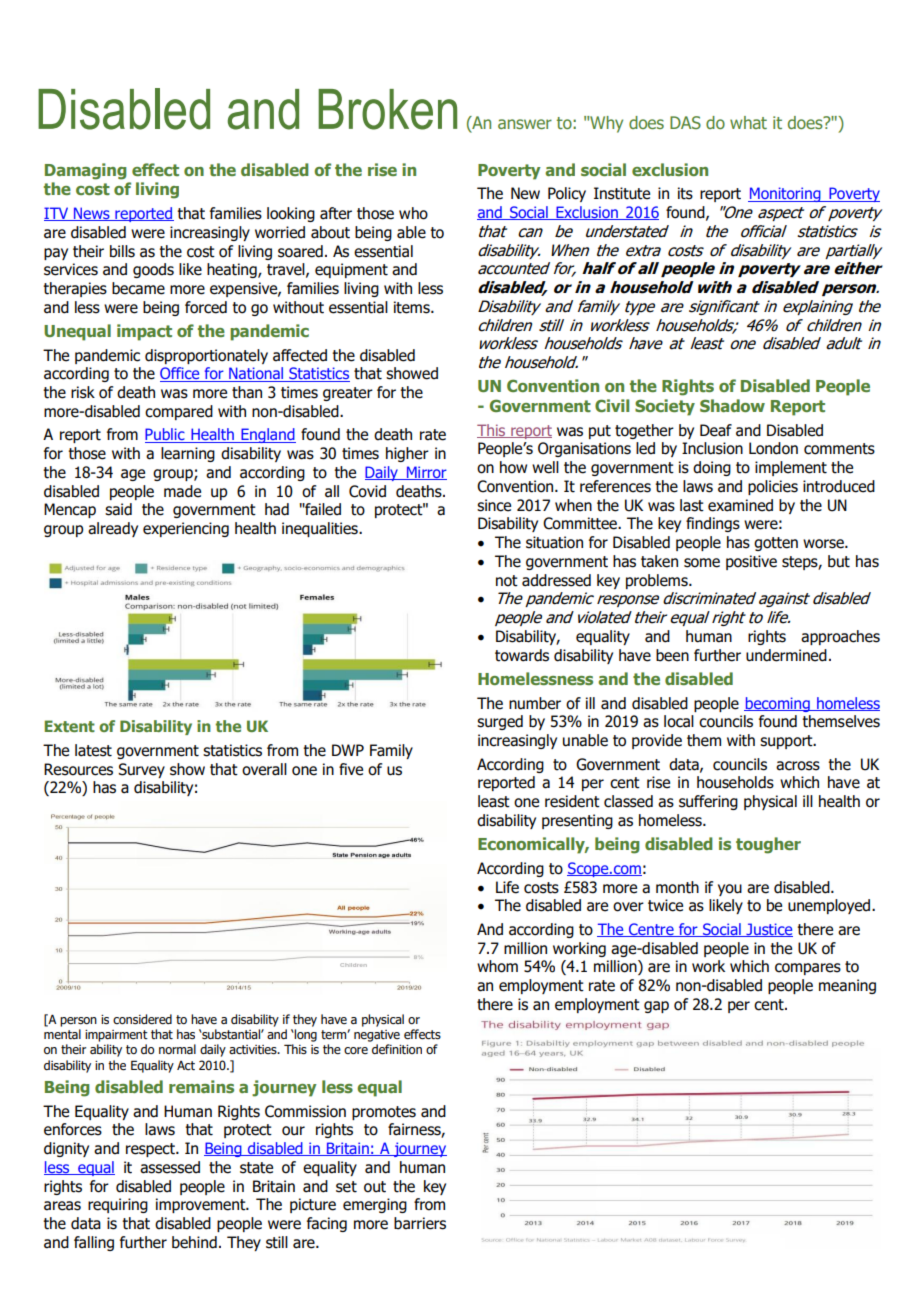 Image resolution: width=924 pixels, height=1308 pixels. What do you see at coordinates (142, 1019) in the screenshot?
I see `considered` at bounding box center [142, 1019].
